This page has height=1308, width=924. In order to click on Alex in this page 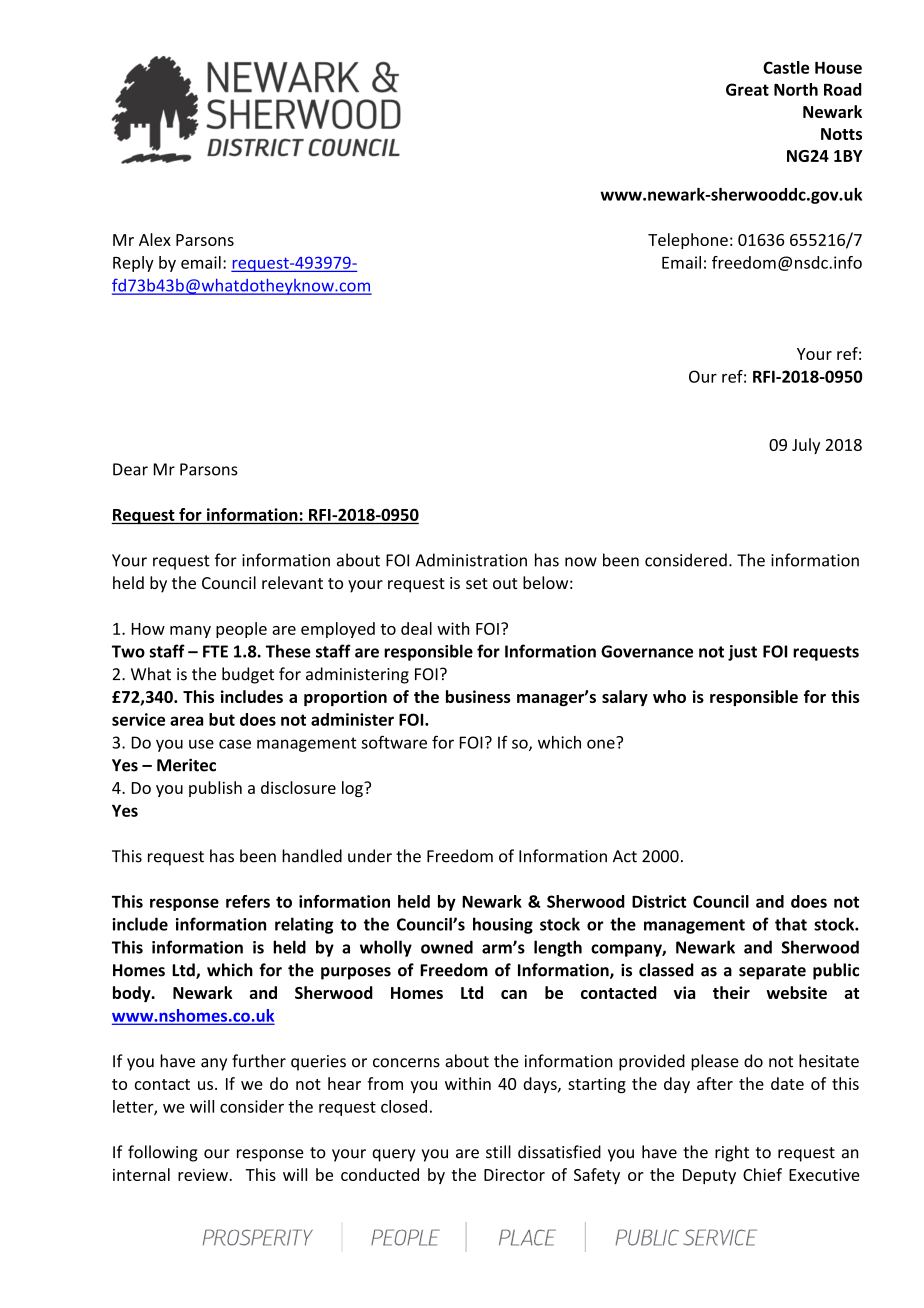, I will do `click(155, 239)`.
